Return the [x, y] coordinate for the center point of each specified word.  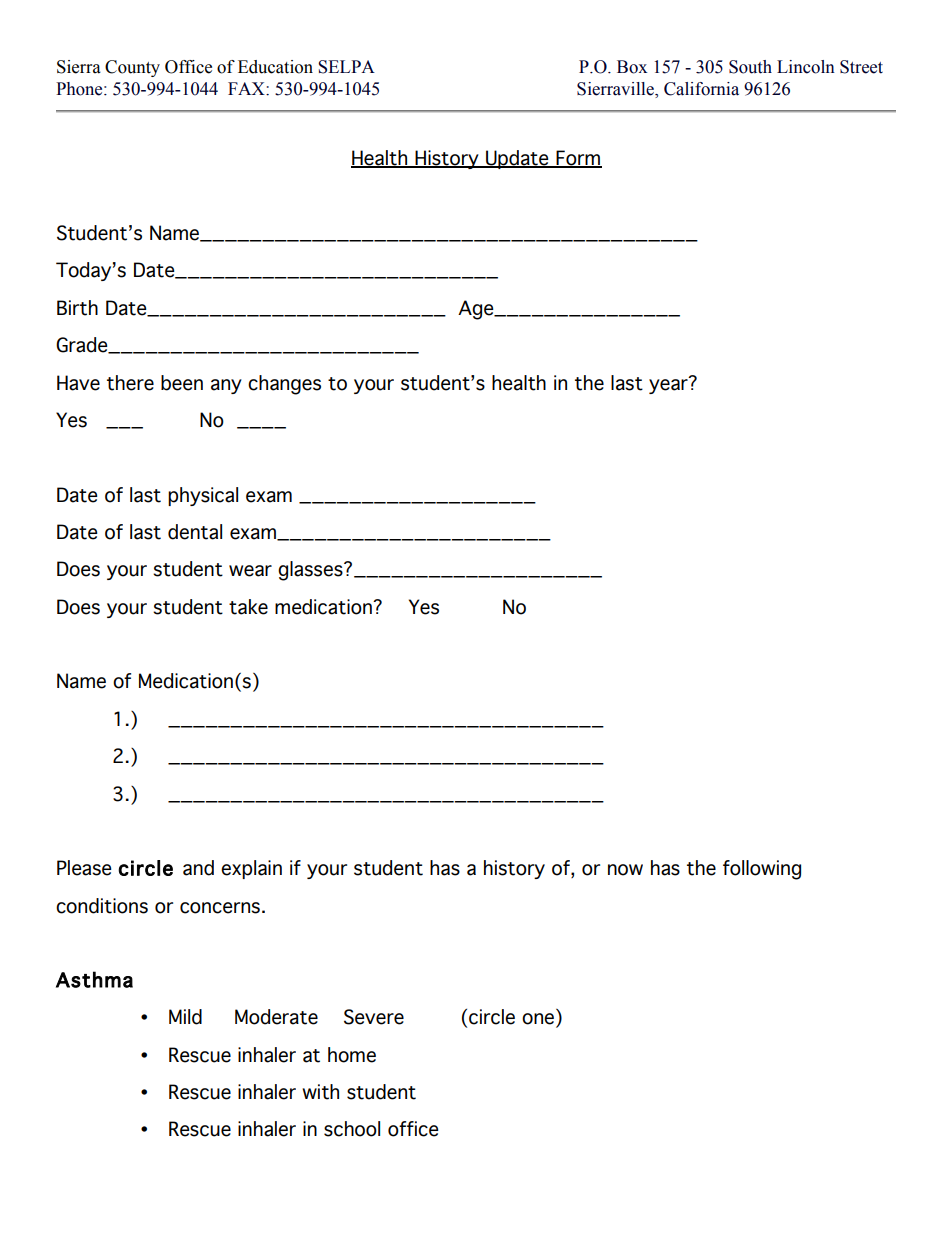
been [182, 383]
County [132, 68]
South [750, 67]
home [352, 1055]
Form [578, 159]
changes [284, 385]
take [248, 607]
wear [250, 571]
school [352, 1129]
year [669, 385]
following [762, 870]
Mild [185, 1017]
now [625, 870]
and [198, 868]
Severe [374, 1017]
